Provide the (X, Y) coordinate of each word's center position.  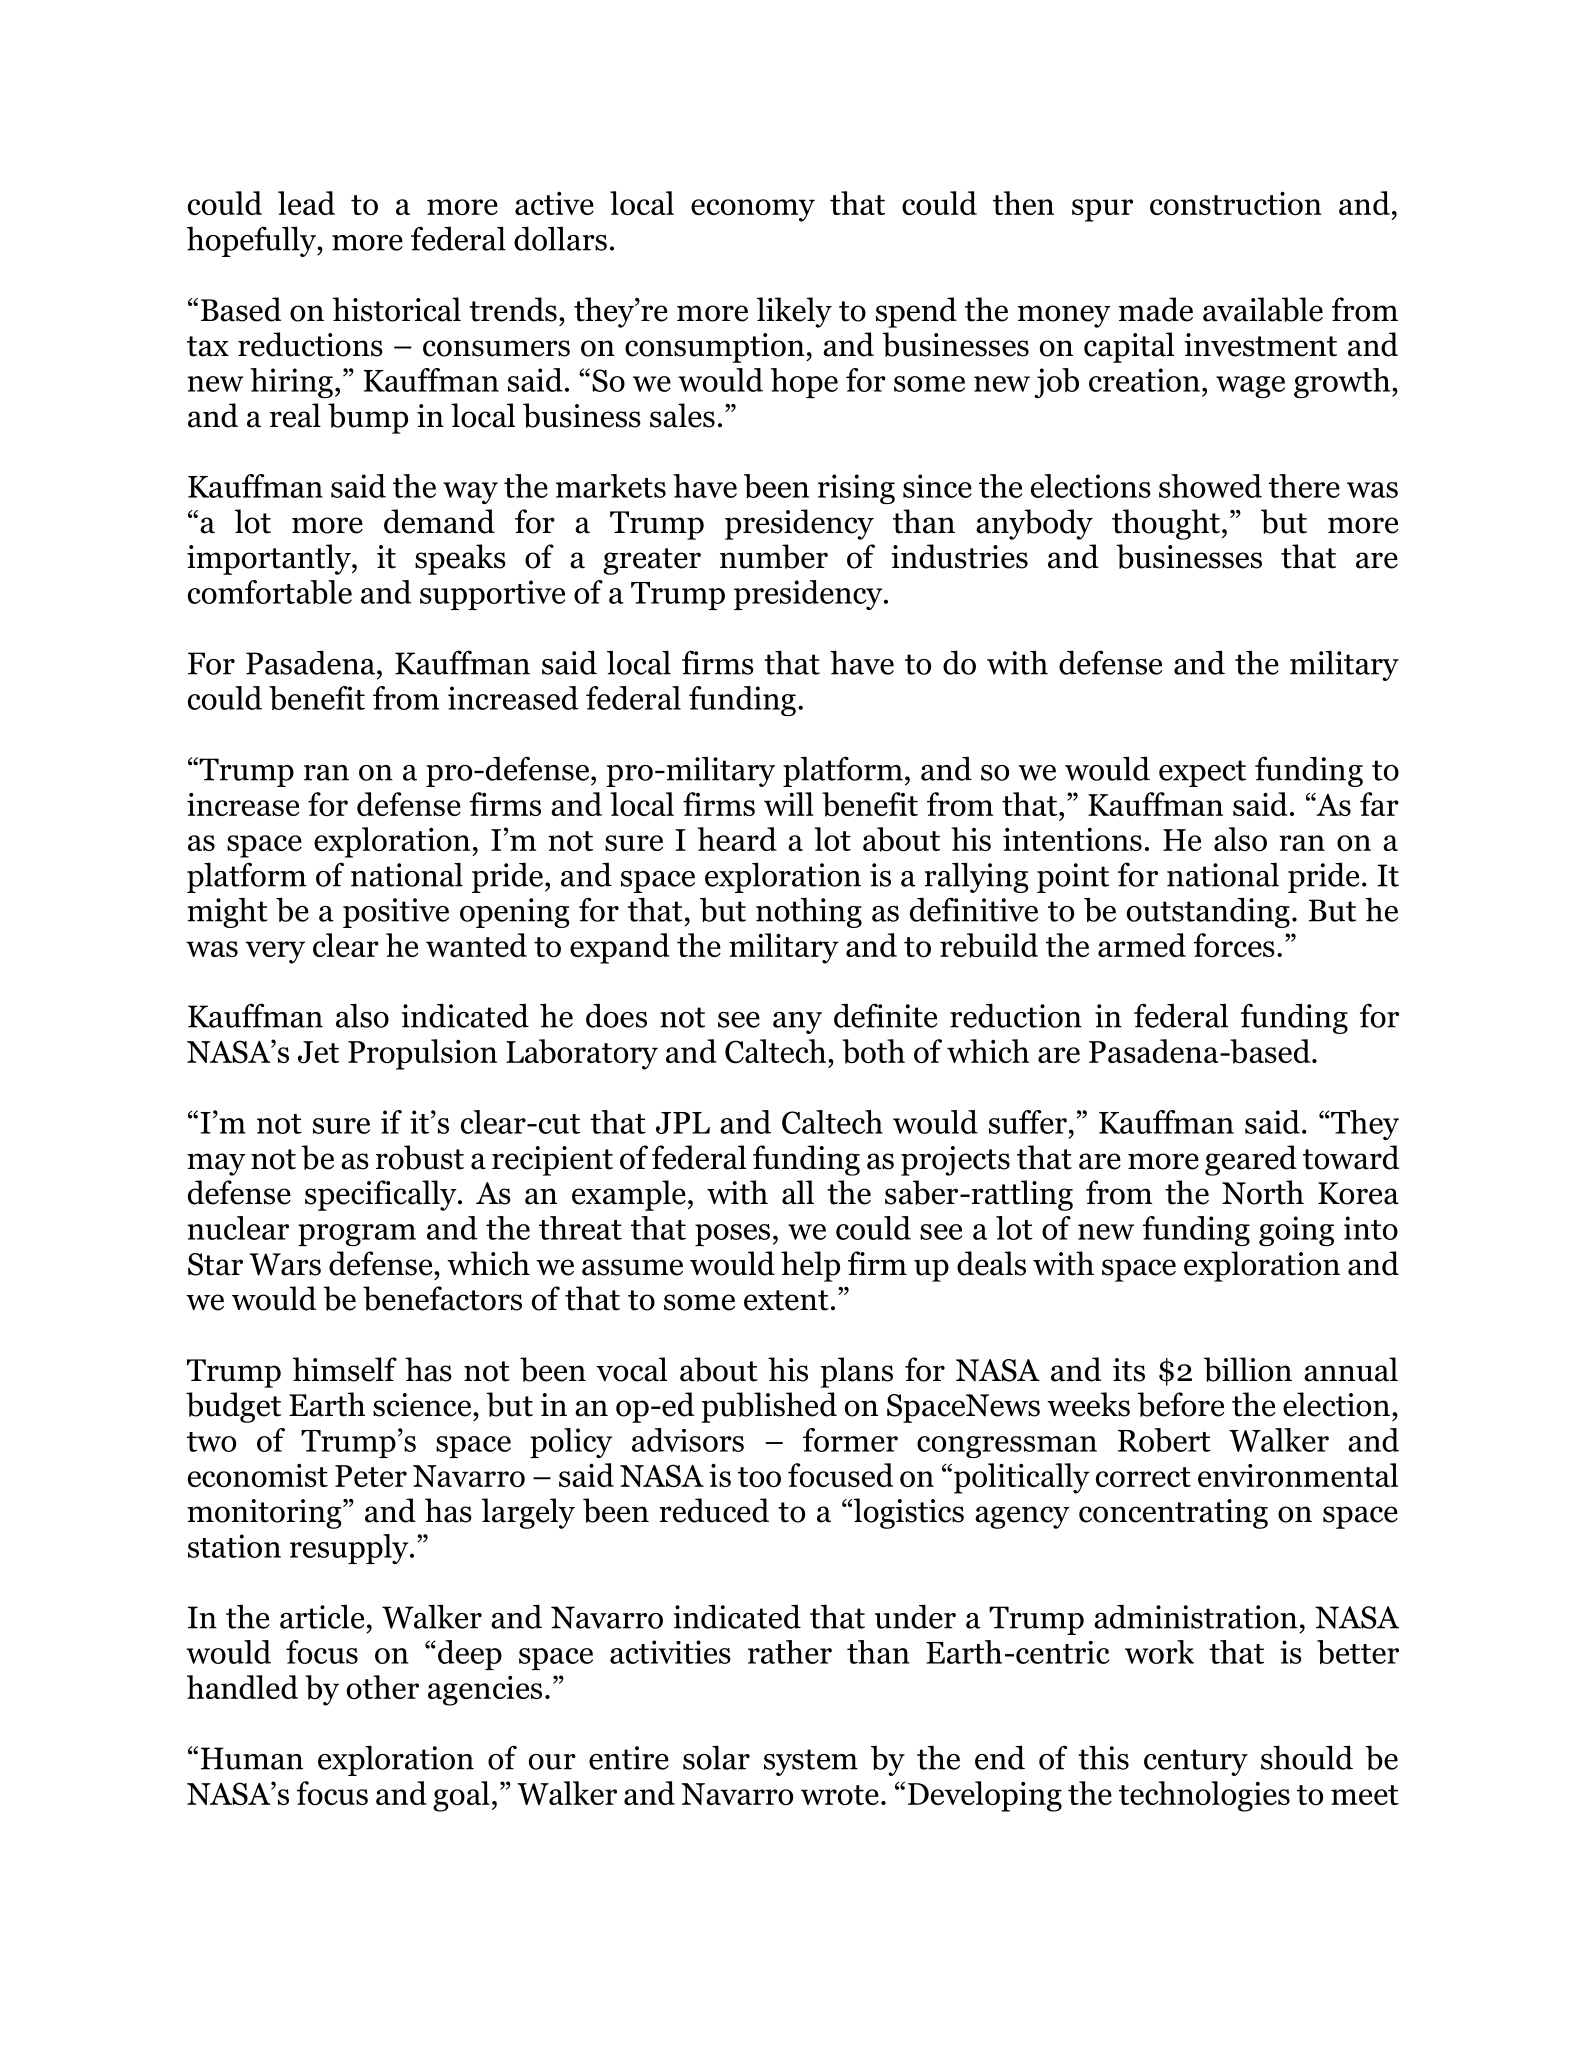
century (1196, 1762)
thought (1166, 524)
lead (306, 203)
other (383, 1687)
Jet (318, 1052)
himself (345, 1369)
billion (1248, 1369)
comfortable (270, 592)
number (774, 556)
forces (1234, 945)
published (769, 1407)
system (811, 1762)
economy (753, 210)
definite (885, 1015)
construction (1236, 203)
